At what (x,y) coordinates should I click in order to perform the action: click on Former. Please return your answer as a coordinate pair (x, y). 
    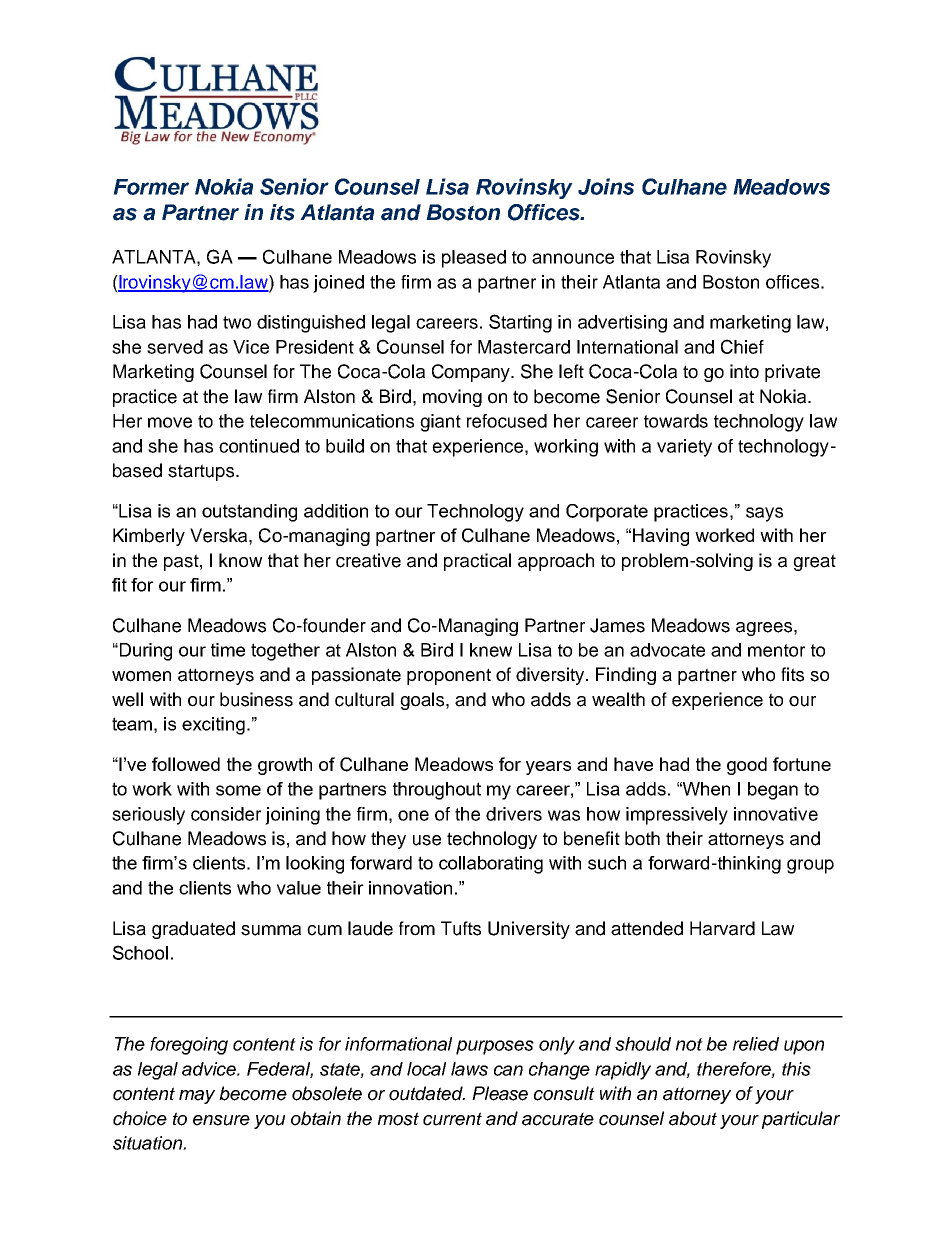
    Looking at the image, I should click on (151, 187).
